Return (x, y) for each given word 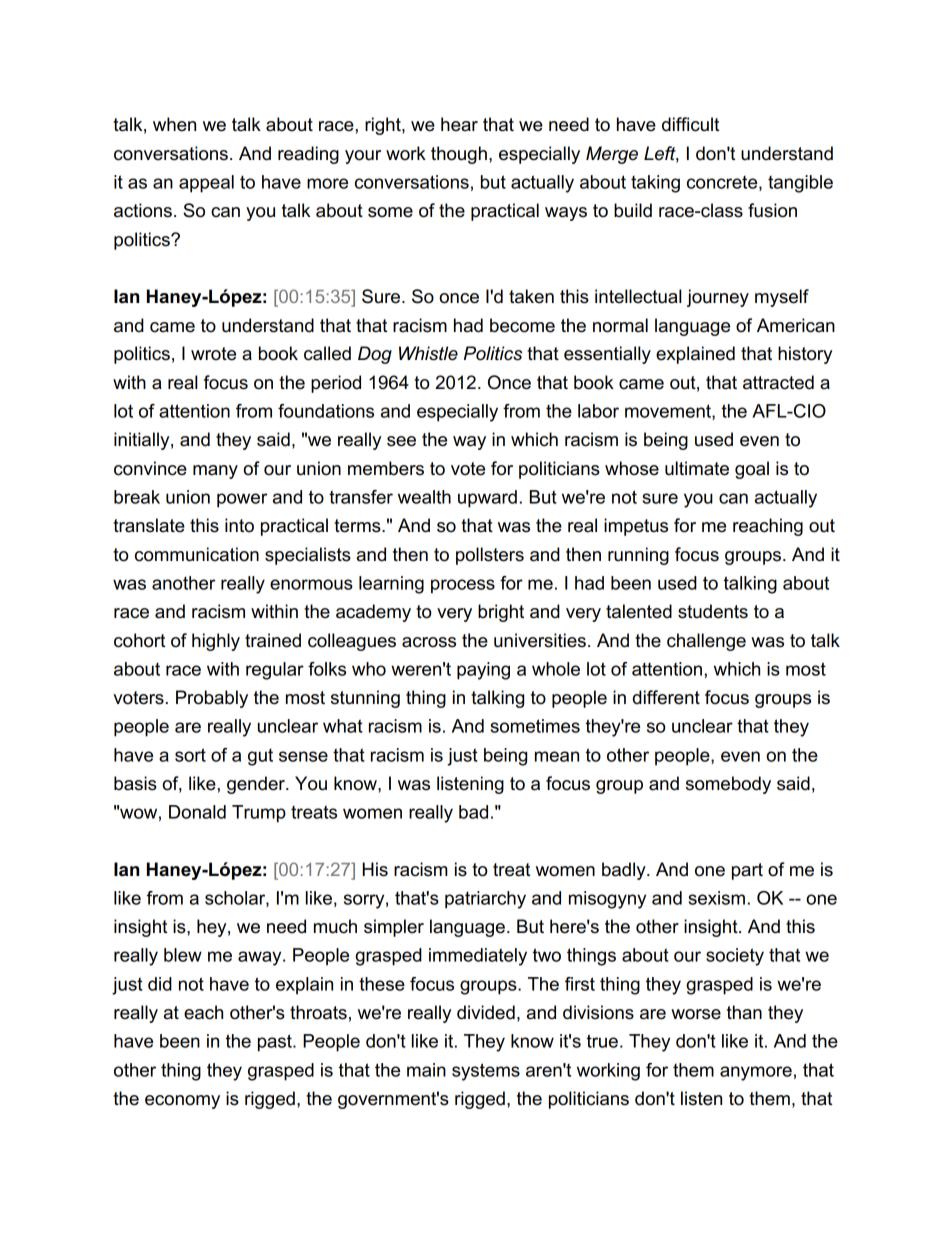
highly (216, 642)
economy (182, 1102)
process (463, 586)
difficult (690, 124)
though (459, 155)
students (713, 611)
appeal (206, 184)
